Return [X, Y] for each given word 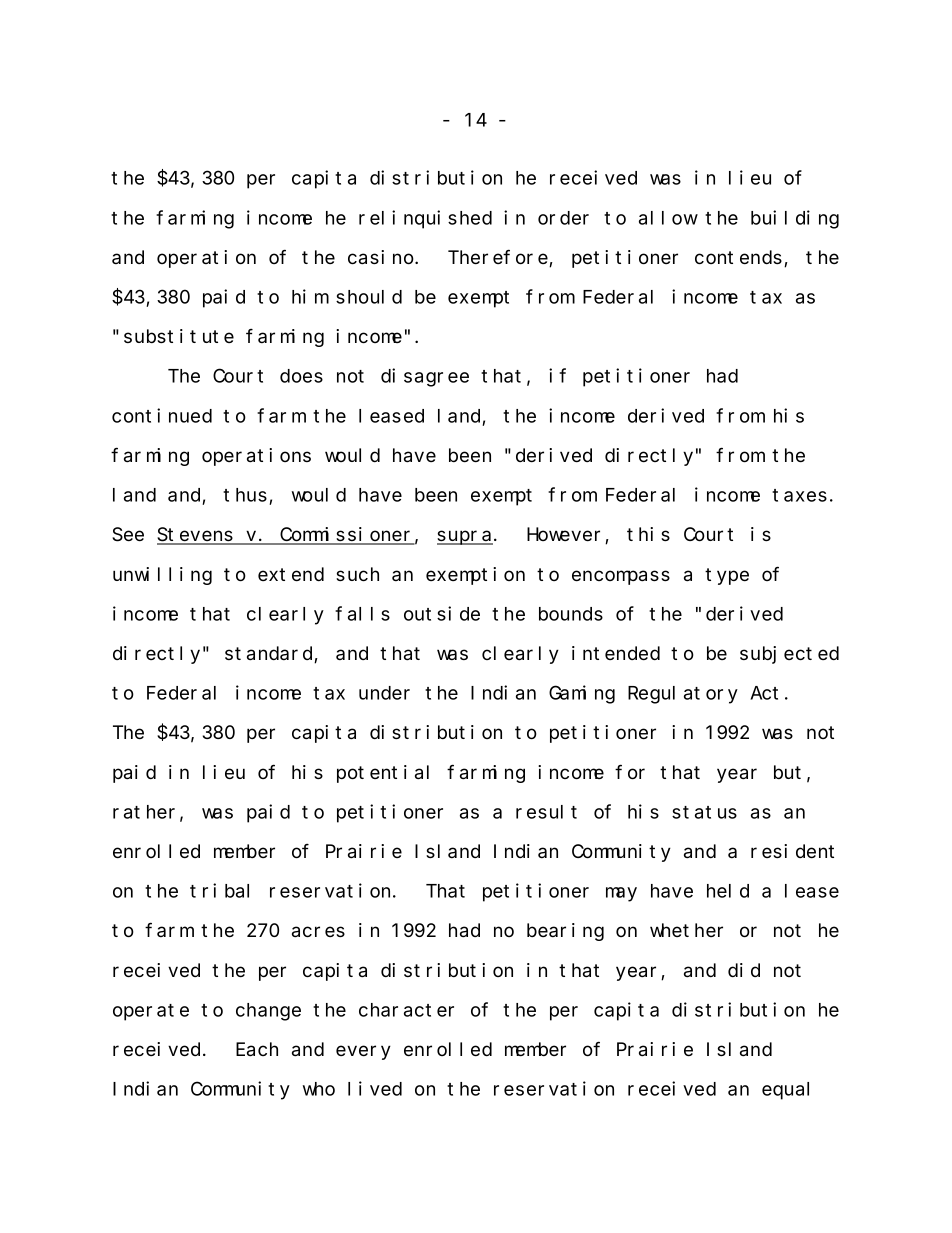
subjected [789, 655]
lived [375, 1088]
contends [740, 258]
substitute [179, 336]
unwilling [162, 576]
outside [442, 613]
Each [257, 1049]
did [744, 970]
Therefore [499, 258]
